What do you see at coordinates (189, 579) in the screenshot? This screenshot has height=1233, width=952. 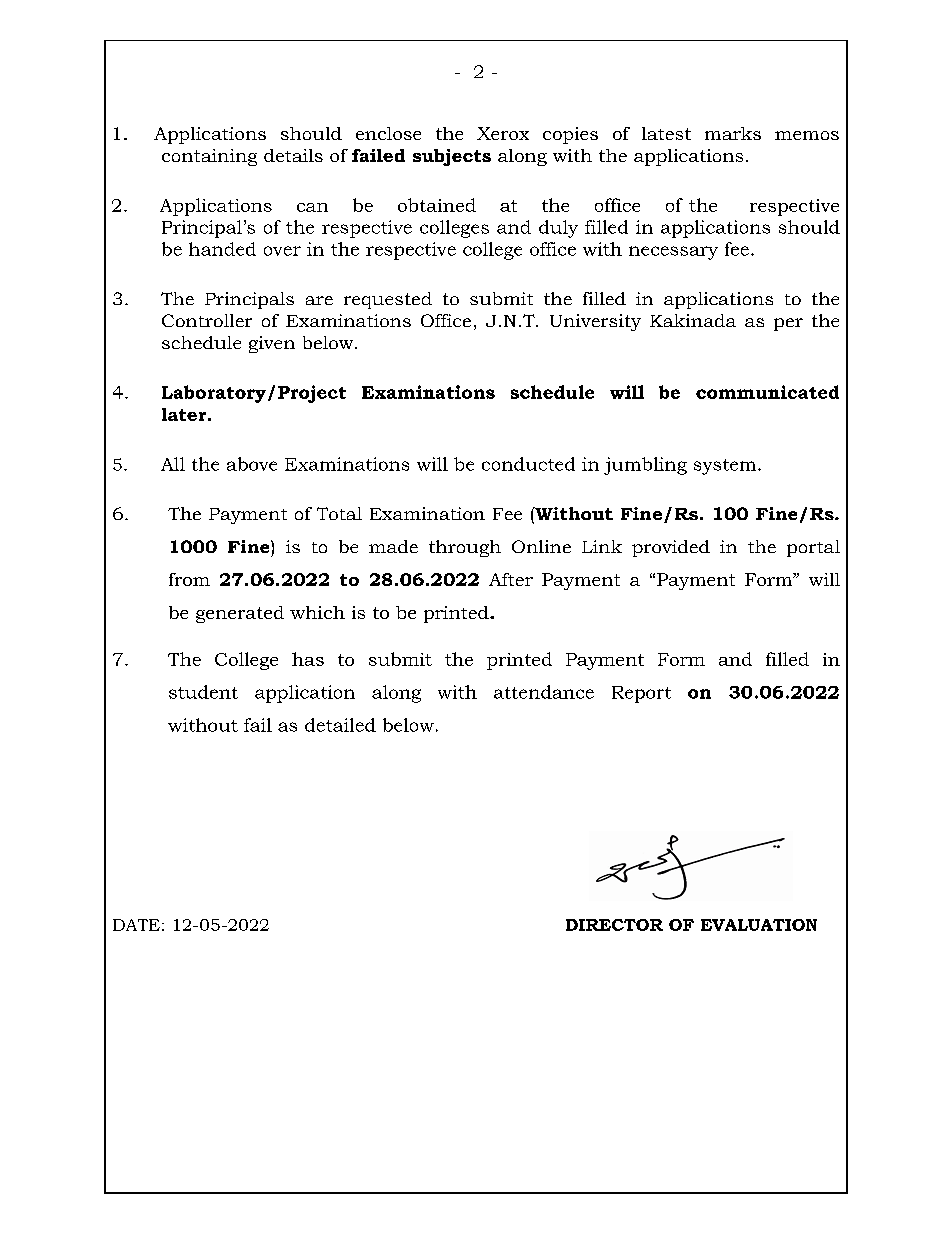 I see `from` at bounding box center [189, 579].
